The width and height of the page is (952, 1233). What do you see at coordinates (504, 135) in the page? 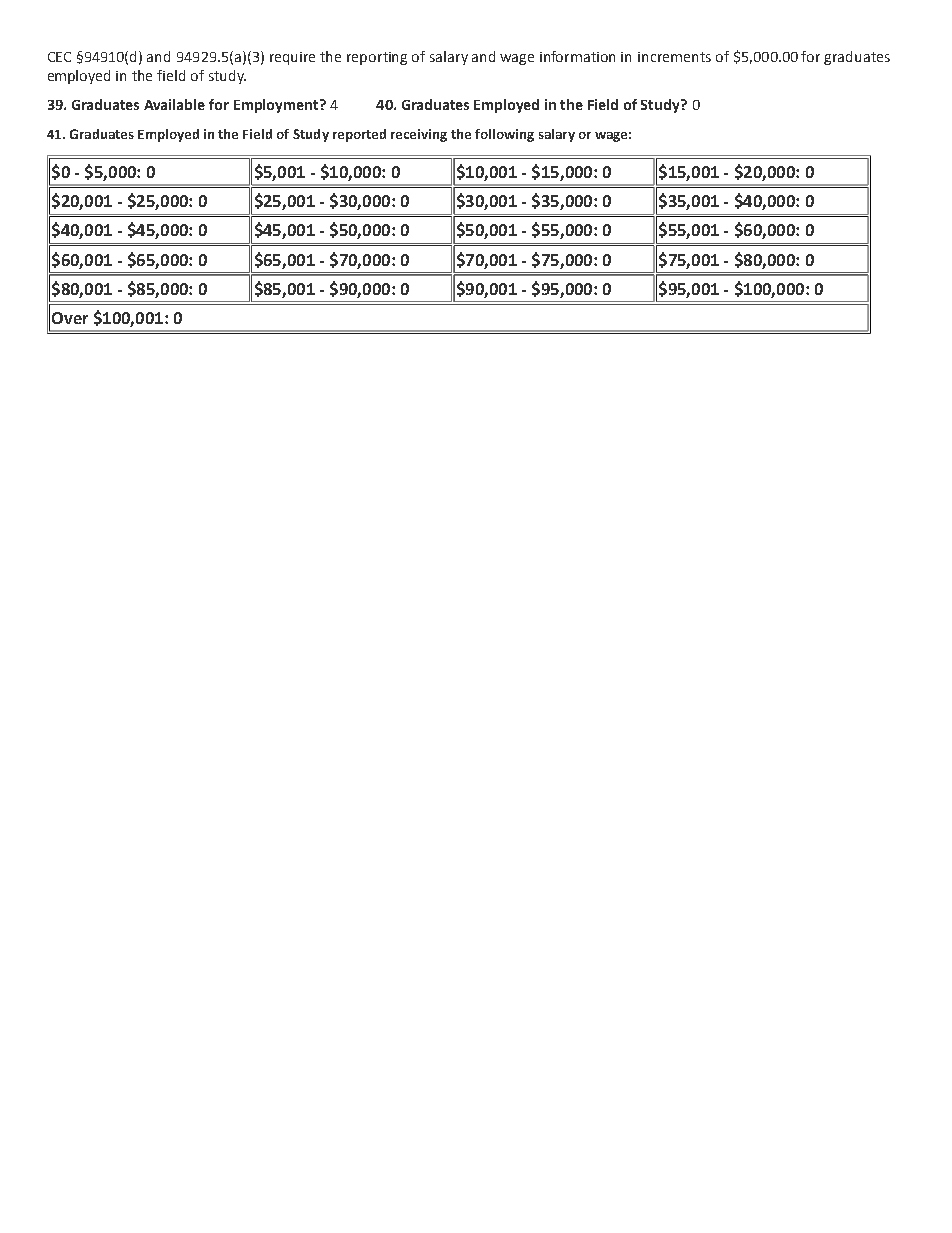
I see `following` at bounding box center [504, 135].
